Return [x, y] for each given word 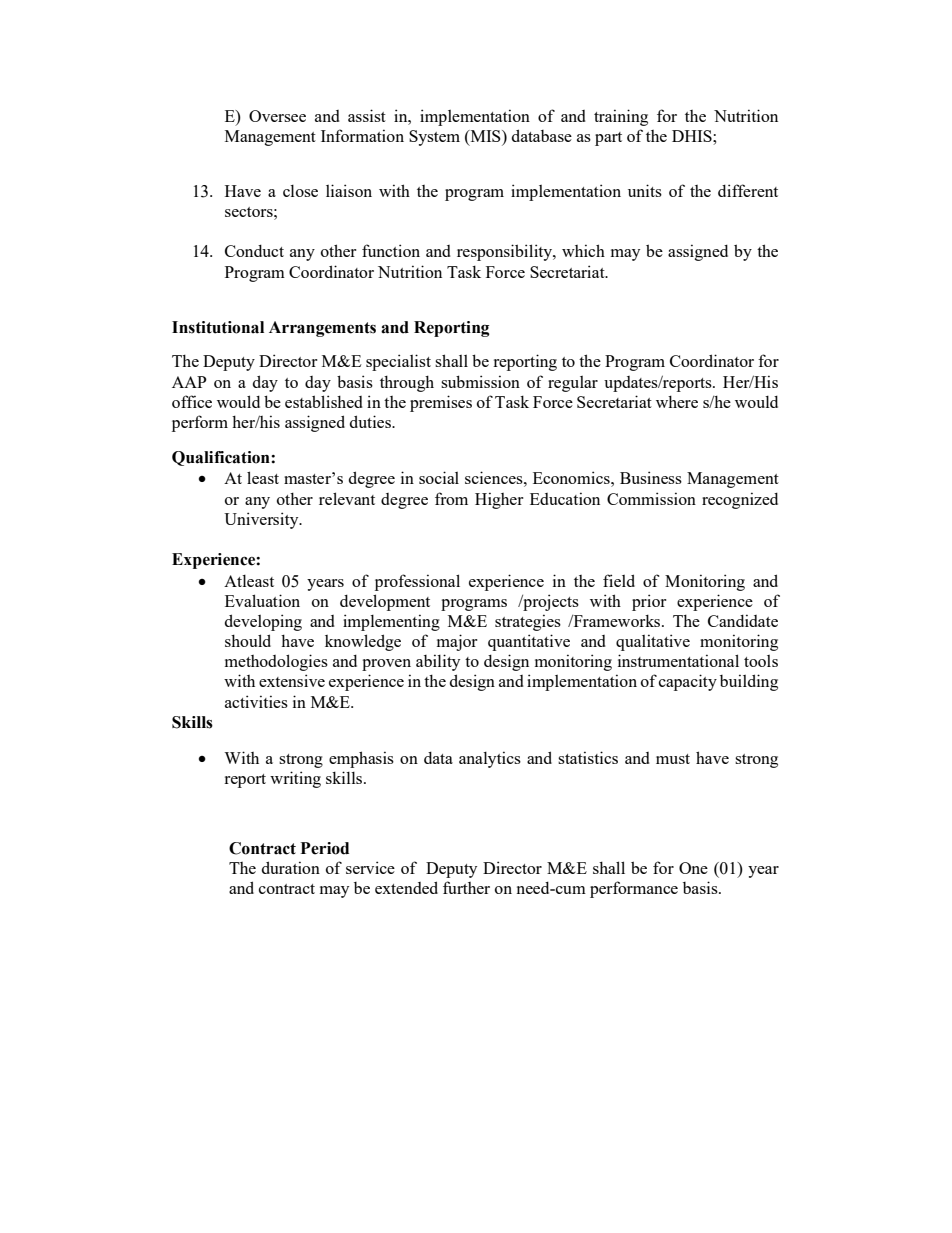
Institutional [218, 327]
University [262, 520]
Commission [651, 498]
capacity [688, 682]
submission [480, 381]
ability [438, 662]
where [677, 401]
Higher [499, 500]
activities [256, 701]
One [693, 868]
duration [291, 867]
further [466, 887]
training [621, 117]
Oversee [277, 116]
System [434, 138]
